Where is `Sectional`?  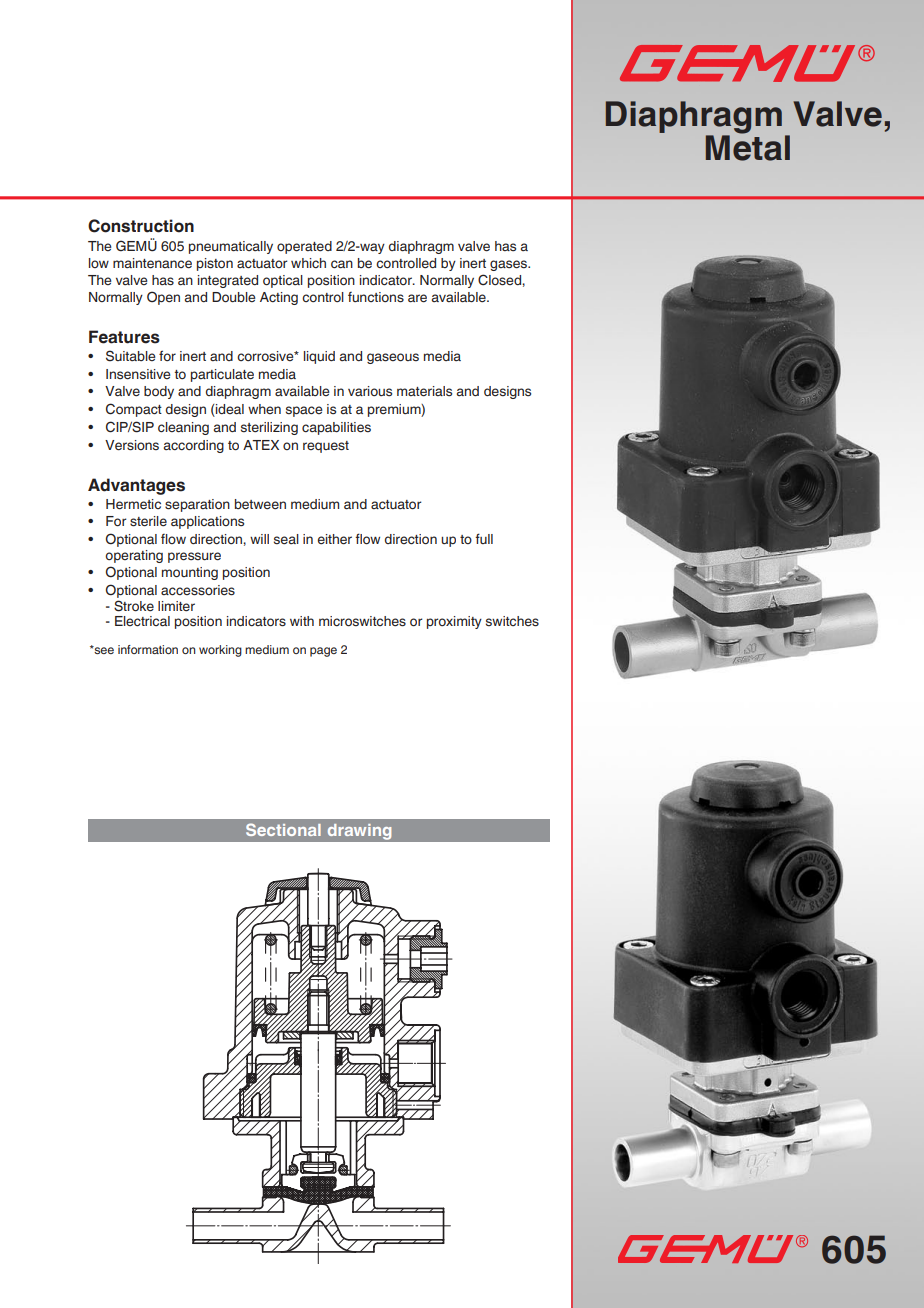
Sectional is located at coordinates (283, 829).
